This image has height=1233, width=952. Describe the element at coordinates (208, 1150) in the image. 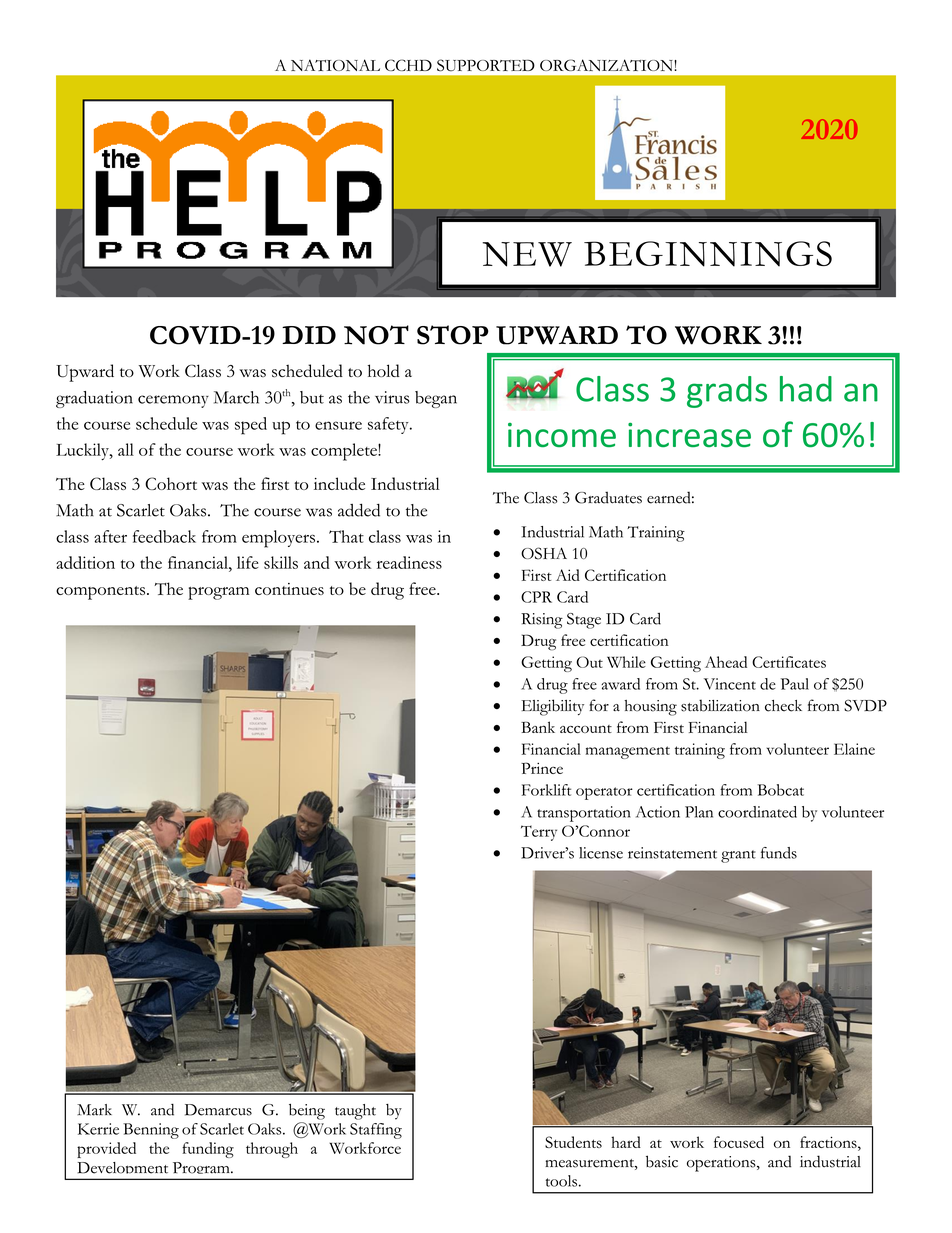

I see `funding` at that location.
